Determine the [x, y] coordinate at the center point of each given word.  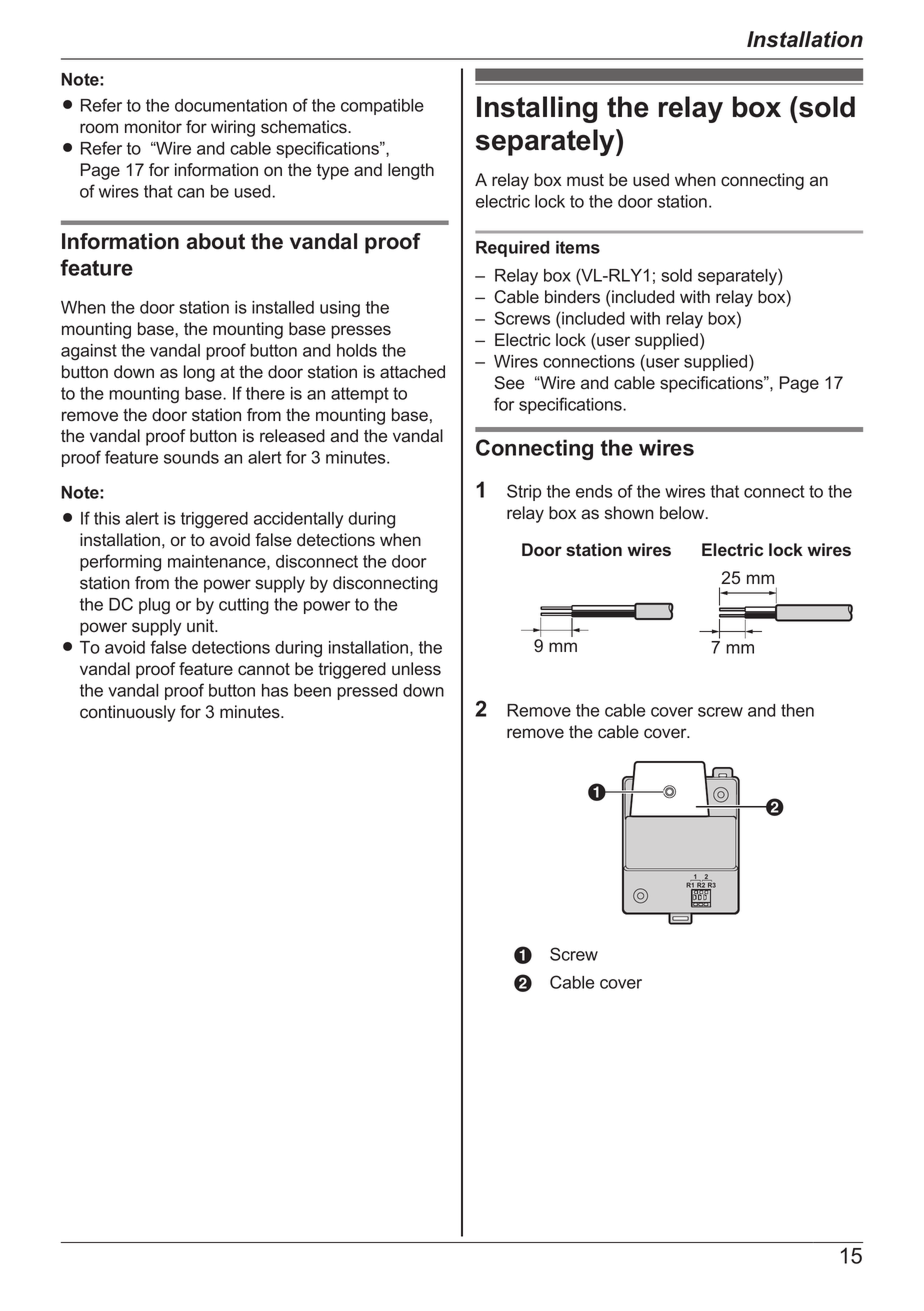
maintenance [218, 562]
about [216, 241]
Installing [537, 109]
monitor [153, 127]
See [509, 383]
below [683, 513]
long [199, 373]
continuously [128, 713]
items [578, 247]
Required [512, 249]
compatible [382, 107]
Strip [524, 492]
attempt [360, 395]
